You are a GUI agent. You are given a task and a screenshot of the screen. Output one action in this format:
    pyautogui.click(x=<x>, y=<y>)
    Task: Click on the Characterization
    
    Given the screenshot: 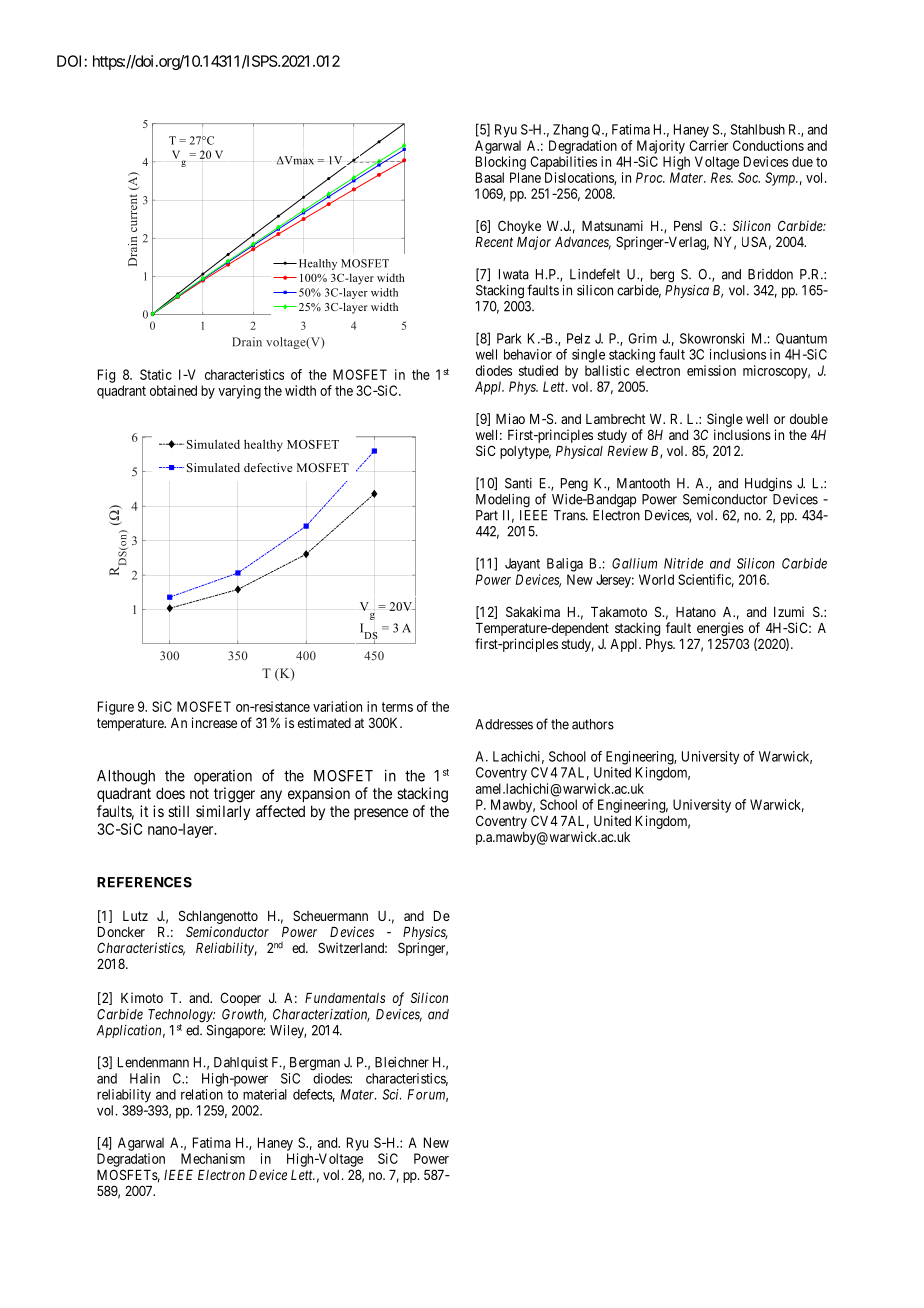 What is the action you would take?
    pyautogui.click(x=321, y=1015)
